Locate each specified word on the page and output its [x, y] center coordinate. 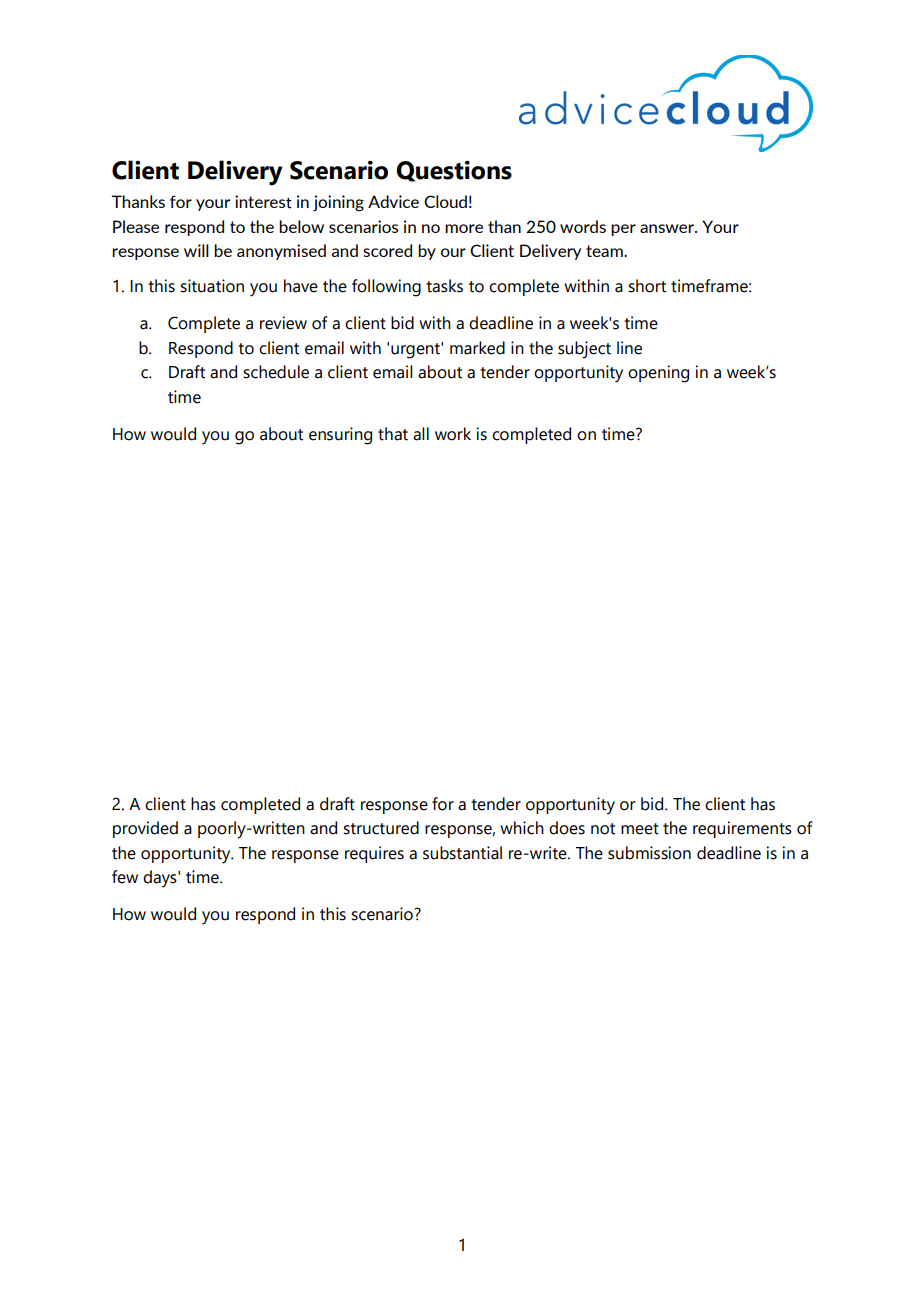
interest [263, 202]
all [421, 434]
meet [640, 829]
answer [668, 228]
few [125, 877]
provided [145, 829]
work [453, 434]
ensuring [340, 436]
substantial [462, 853]
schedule [276, 372]
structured [381, 828]
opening [658, 374]
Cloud [445, 201]
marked [477, 348]
